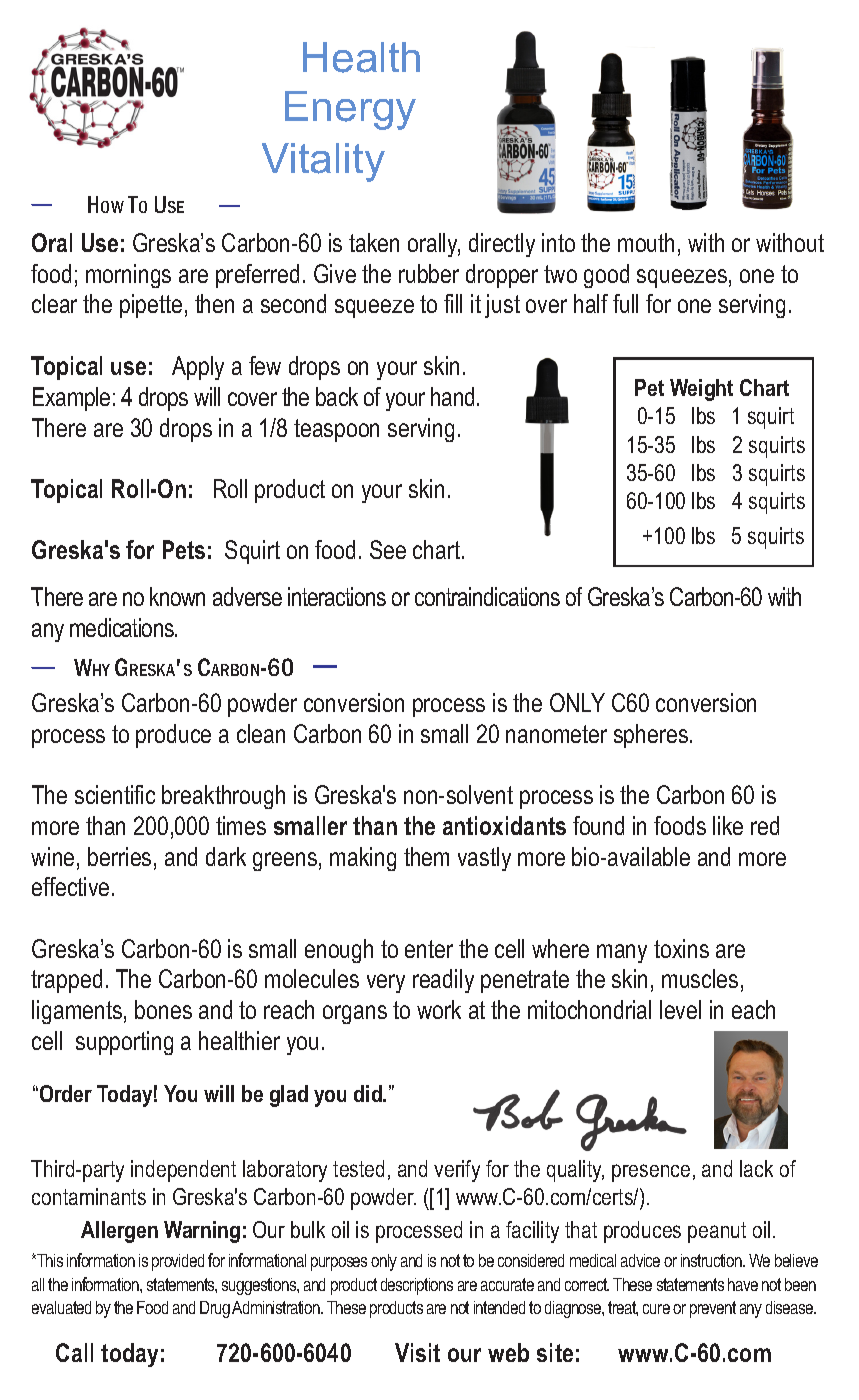  I want to click on nanometer, so click(556, 734).
